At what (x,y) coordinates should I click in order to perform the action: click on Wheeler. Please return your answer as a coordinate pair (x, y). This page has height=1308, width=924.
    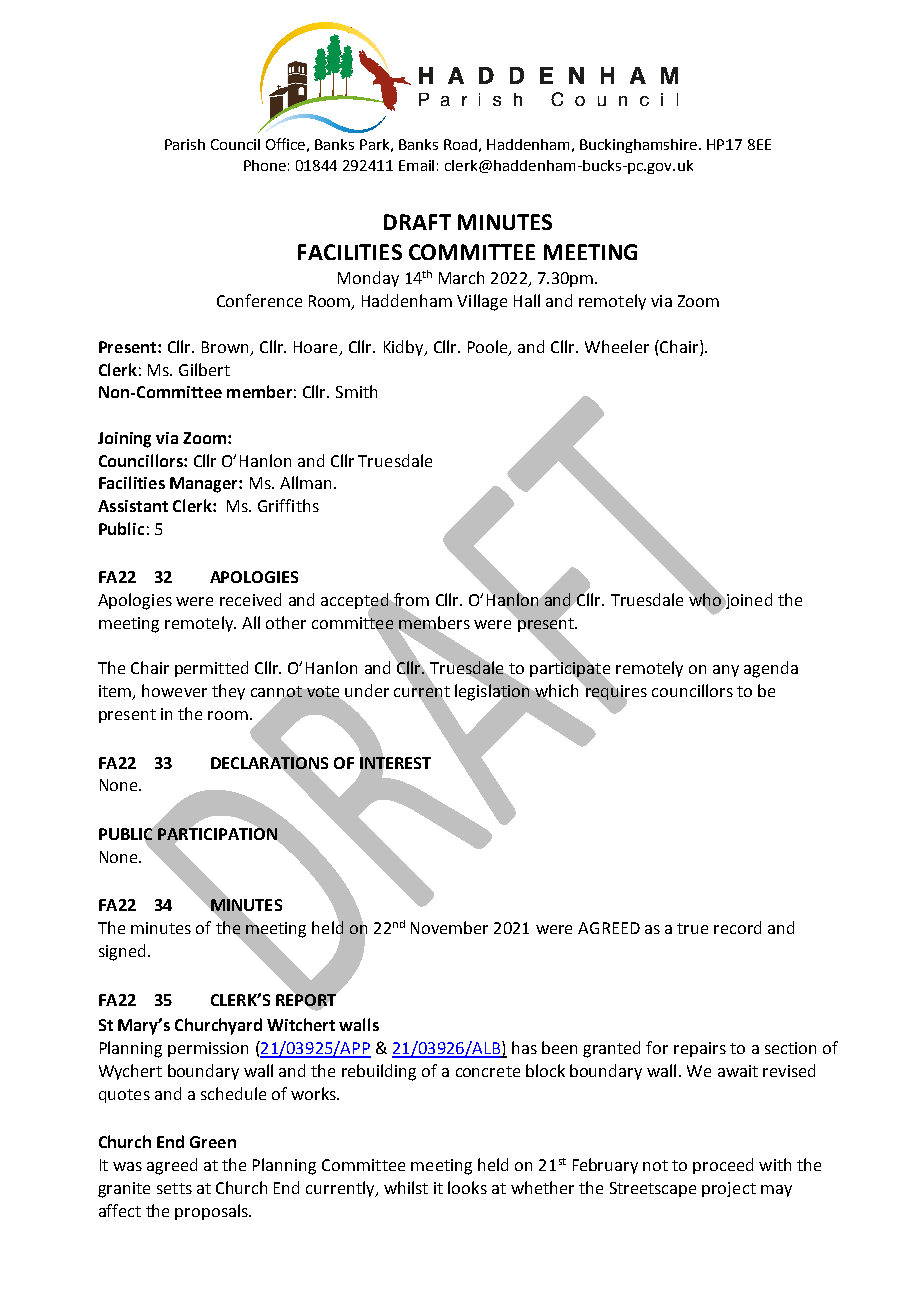
    Looking at the image, I should click on (617, 346).
